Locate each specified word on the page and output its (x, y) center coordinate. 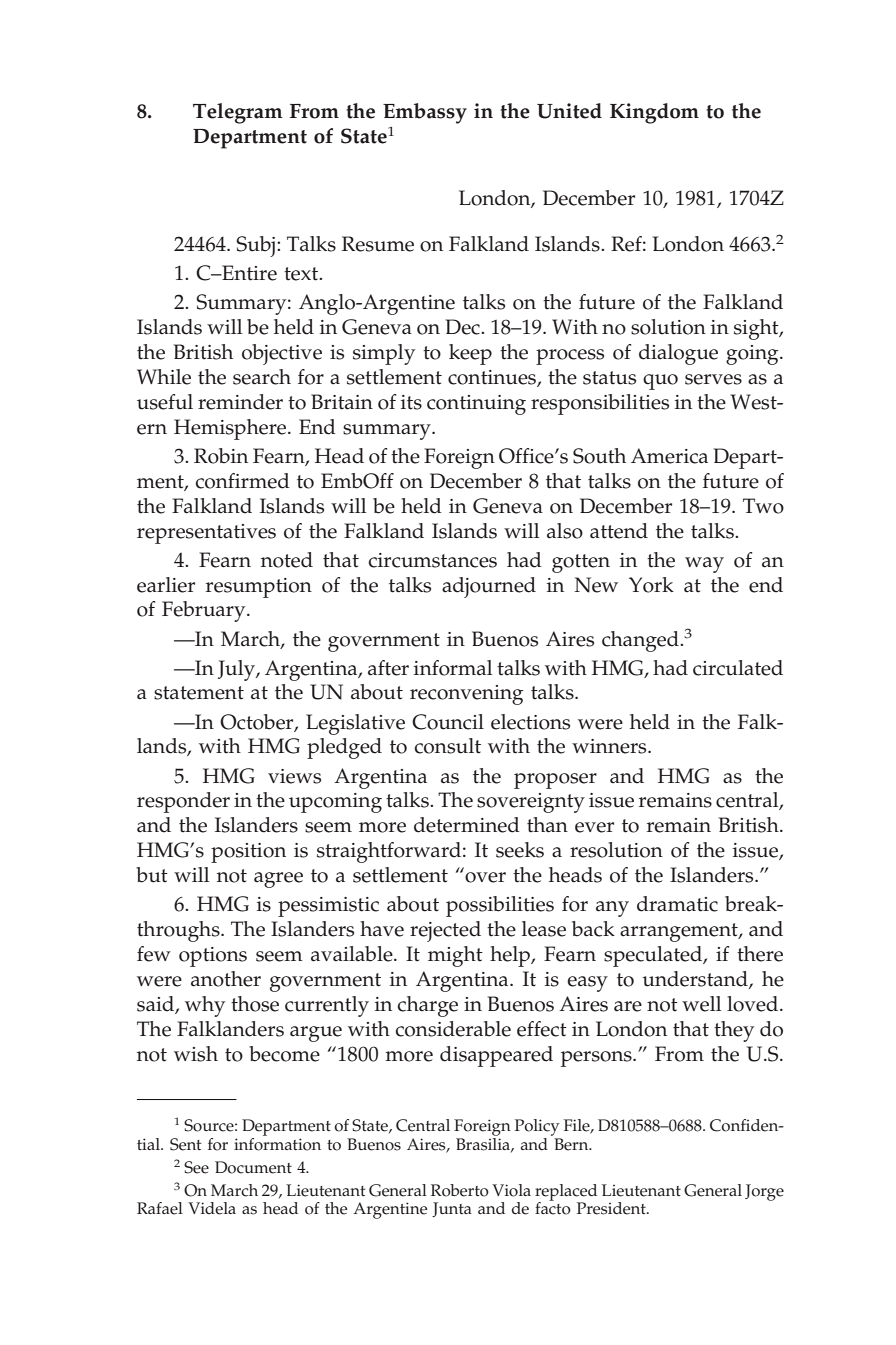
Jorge (764, 1192)
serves (713, 379)
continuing (476, 405)
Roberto (460, 1190)
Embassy (425, 113)
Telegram (238, 113)
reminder (240, 402)
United (569, 111)
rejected (445, 931)
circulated (738, 668)
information (277, 1143)
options (213, 957)
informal (453, 668)
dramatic (677, 904)
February (205, 611)
